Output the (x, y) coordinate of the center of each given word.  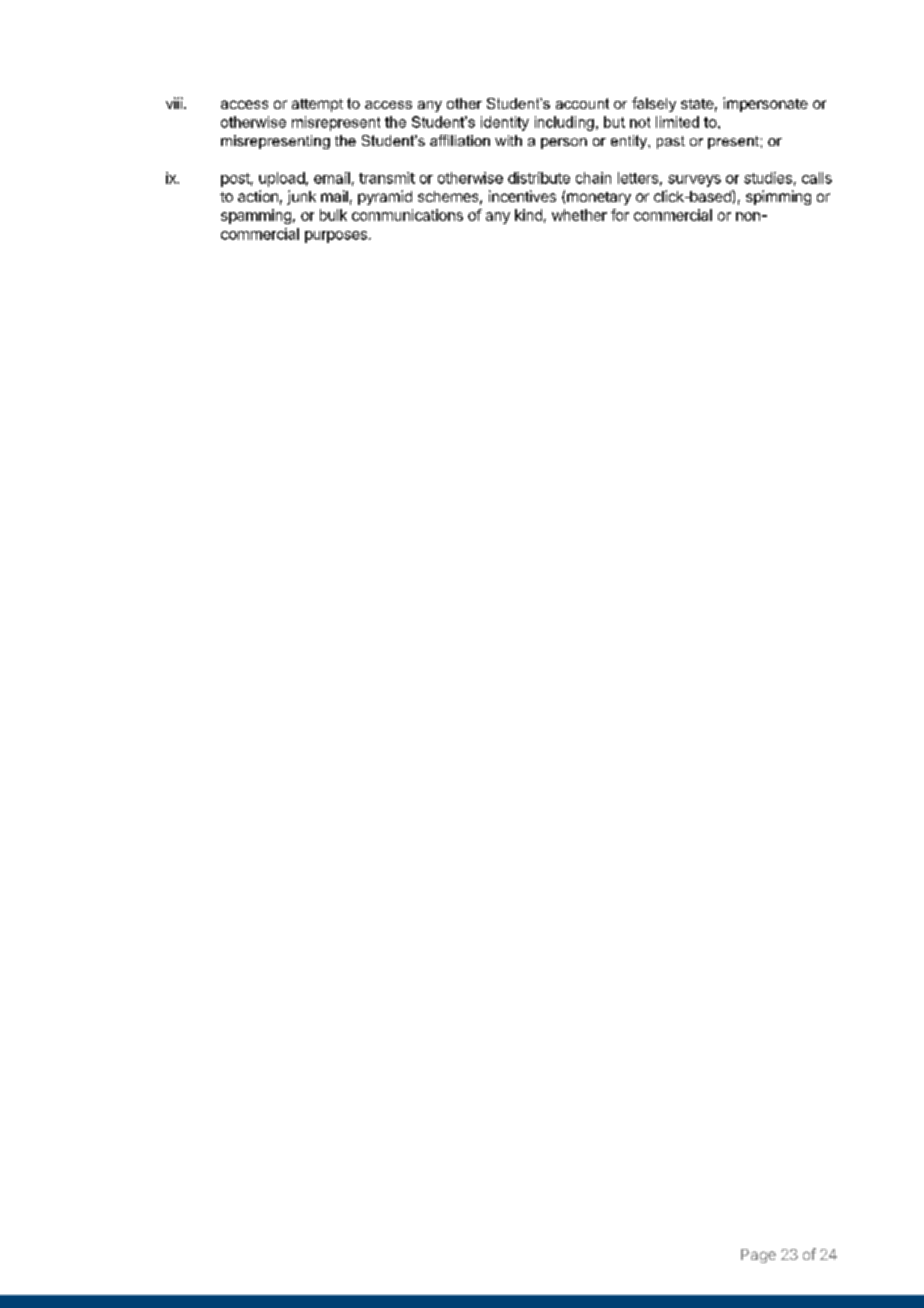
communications (407, 215)
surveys (694, 181)
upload (282, 179)
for (620, 215)
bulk (333, 215)
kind (528, 215)
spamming (256, 216)
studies (768, 178)
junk (301, 197)
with (508, 140)
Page (758, 1256)
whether (579, 215)
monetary (599, 198)
